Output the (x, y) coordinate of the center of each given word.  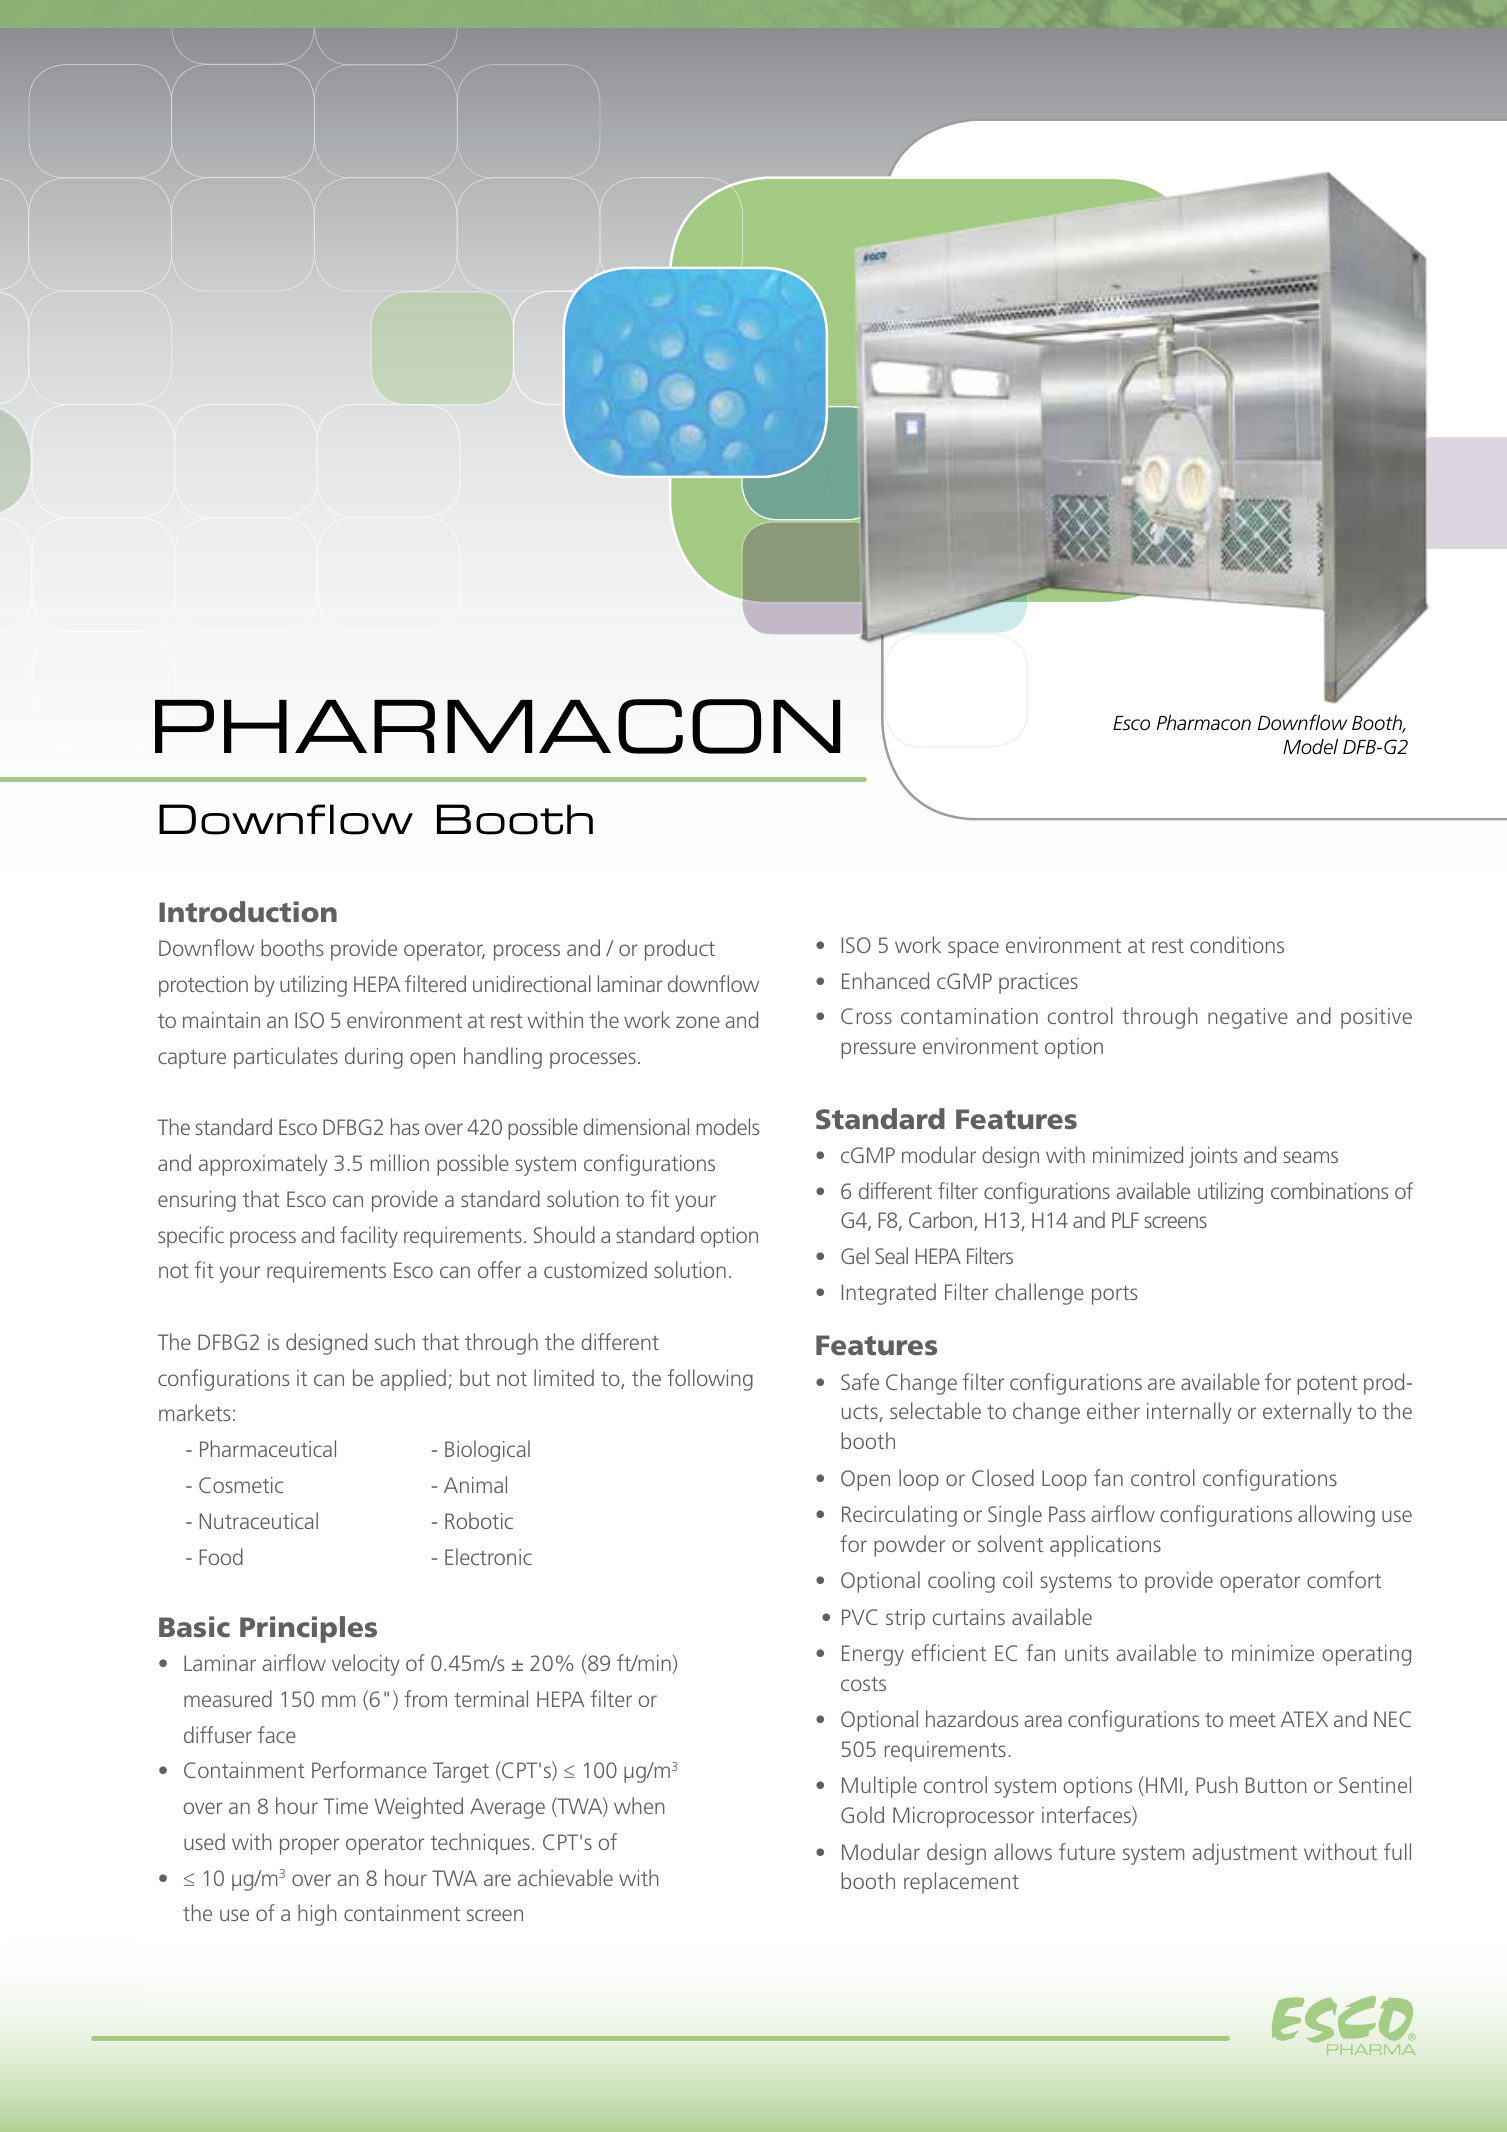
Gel (855, 1255)
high (317, 1915)
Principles (308, 1629)
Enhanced (885, 980)
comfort (1344, 1579)
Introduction (248, 912)
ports (1114, 1295)
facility (369, 1237)
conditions (1237, 944)
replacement (961, 1883)
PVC (860, 1617)
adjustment (1244, 1854)
